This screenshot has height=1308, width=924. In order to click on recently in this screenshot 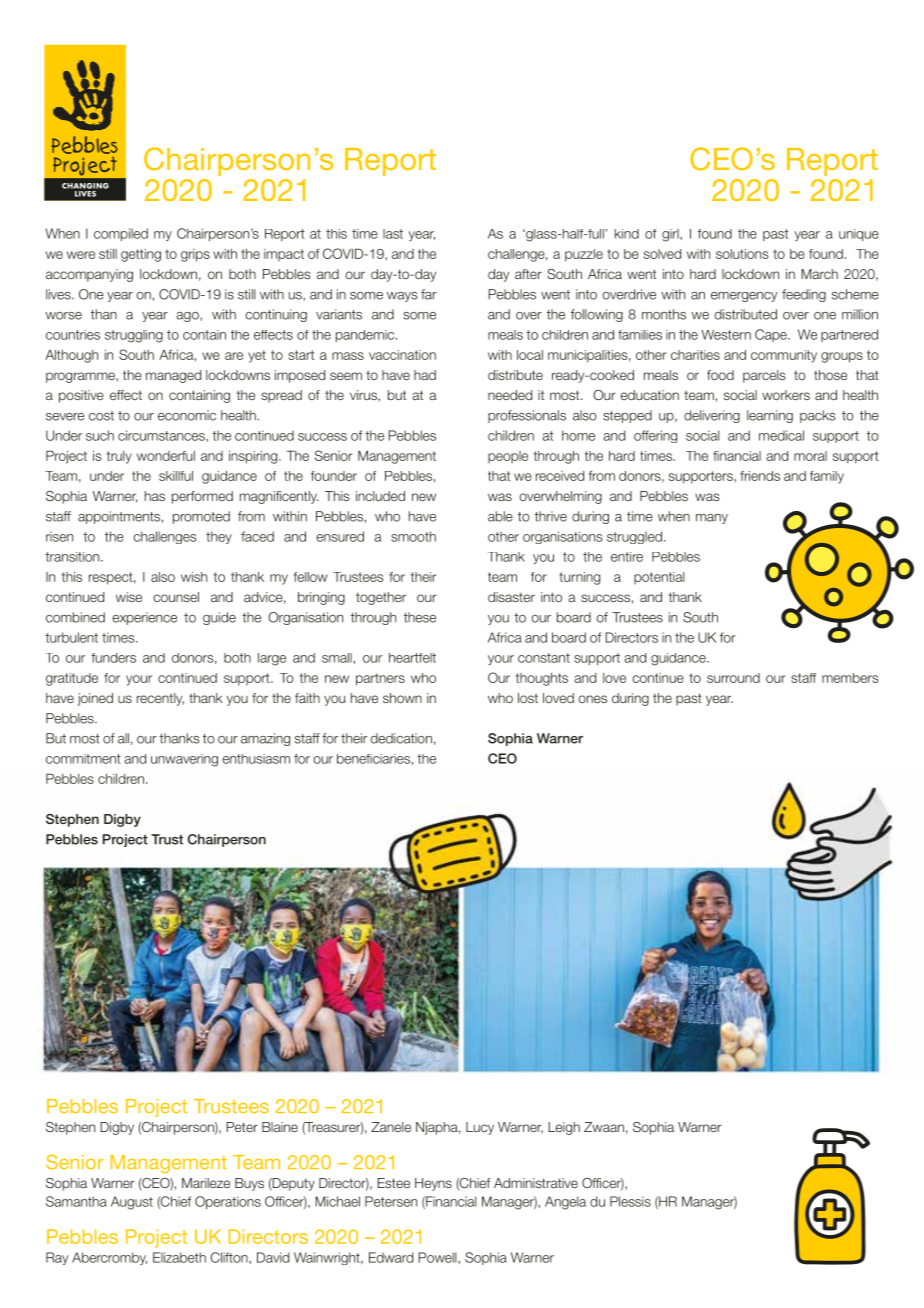, I will do `click(160, 699)`.
